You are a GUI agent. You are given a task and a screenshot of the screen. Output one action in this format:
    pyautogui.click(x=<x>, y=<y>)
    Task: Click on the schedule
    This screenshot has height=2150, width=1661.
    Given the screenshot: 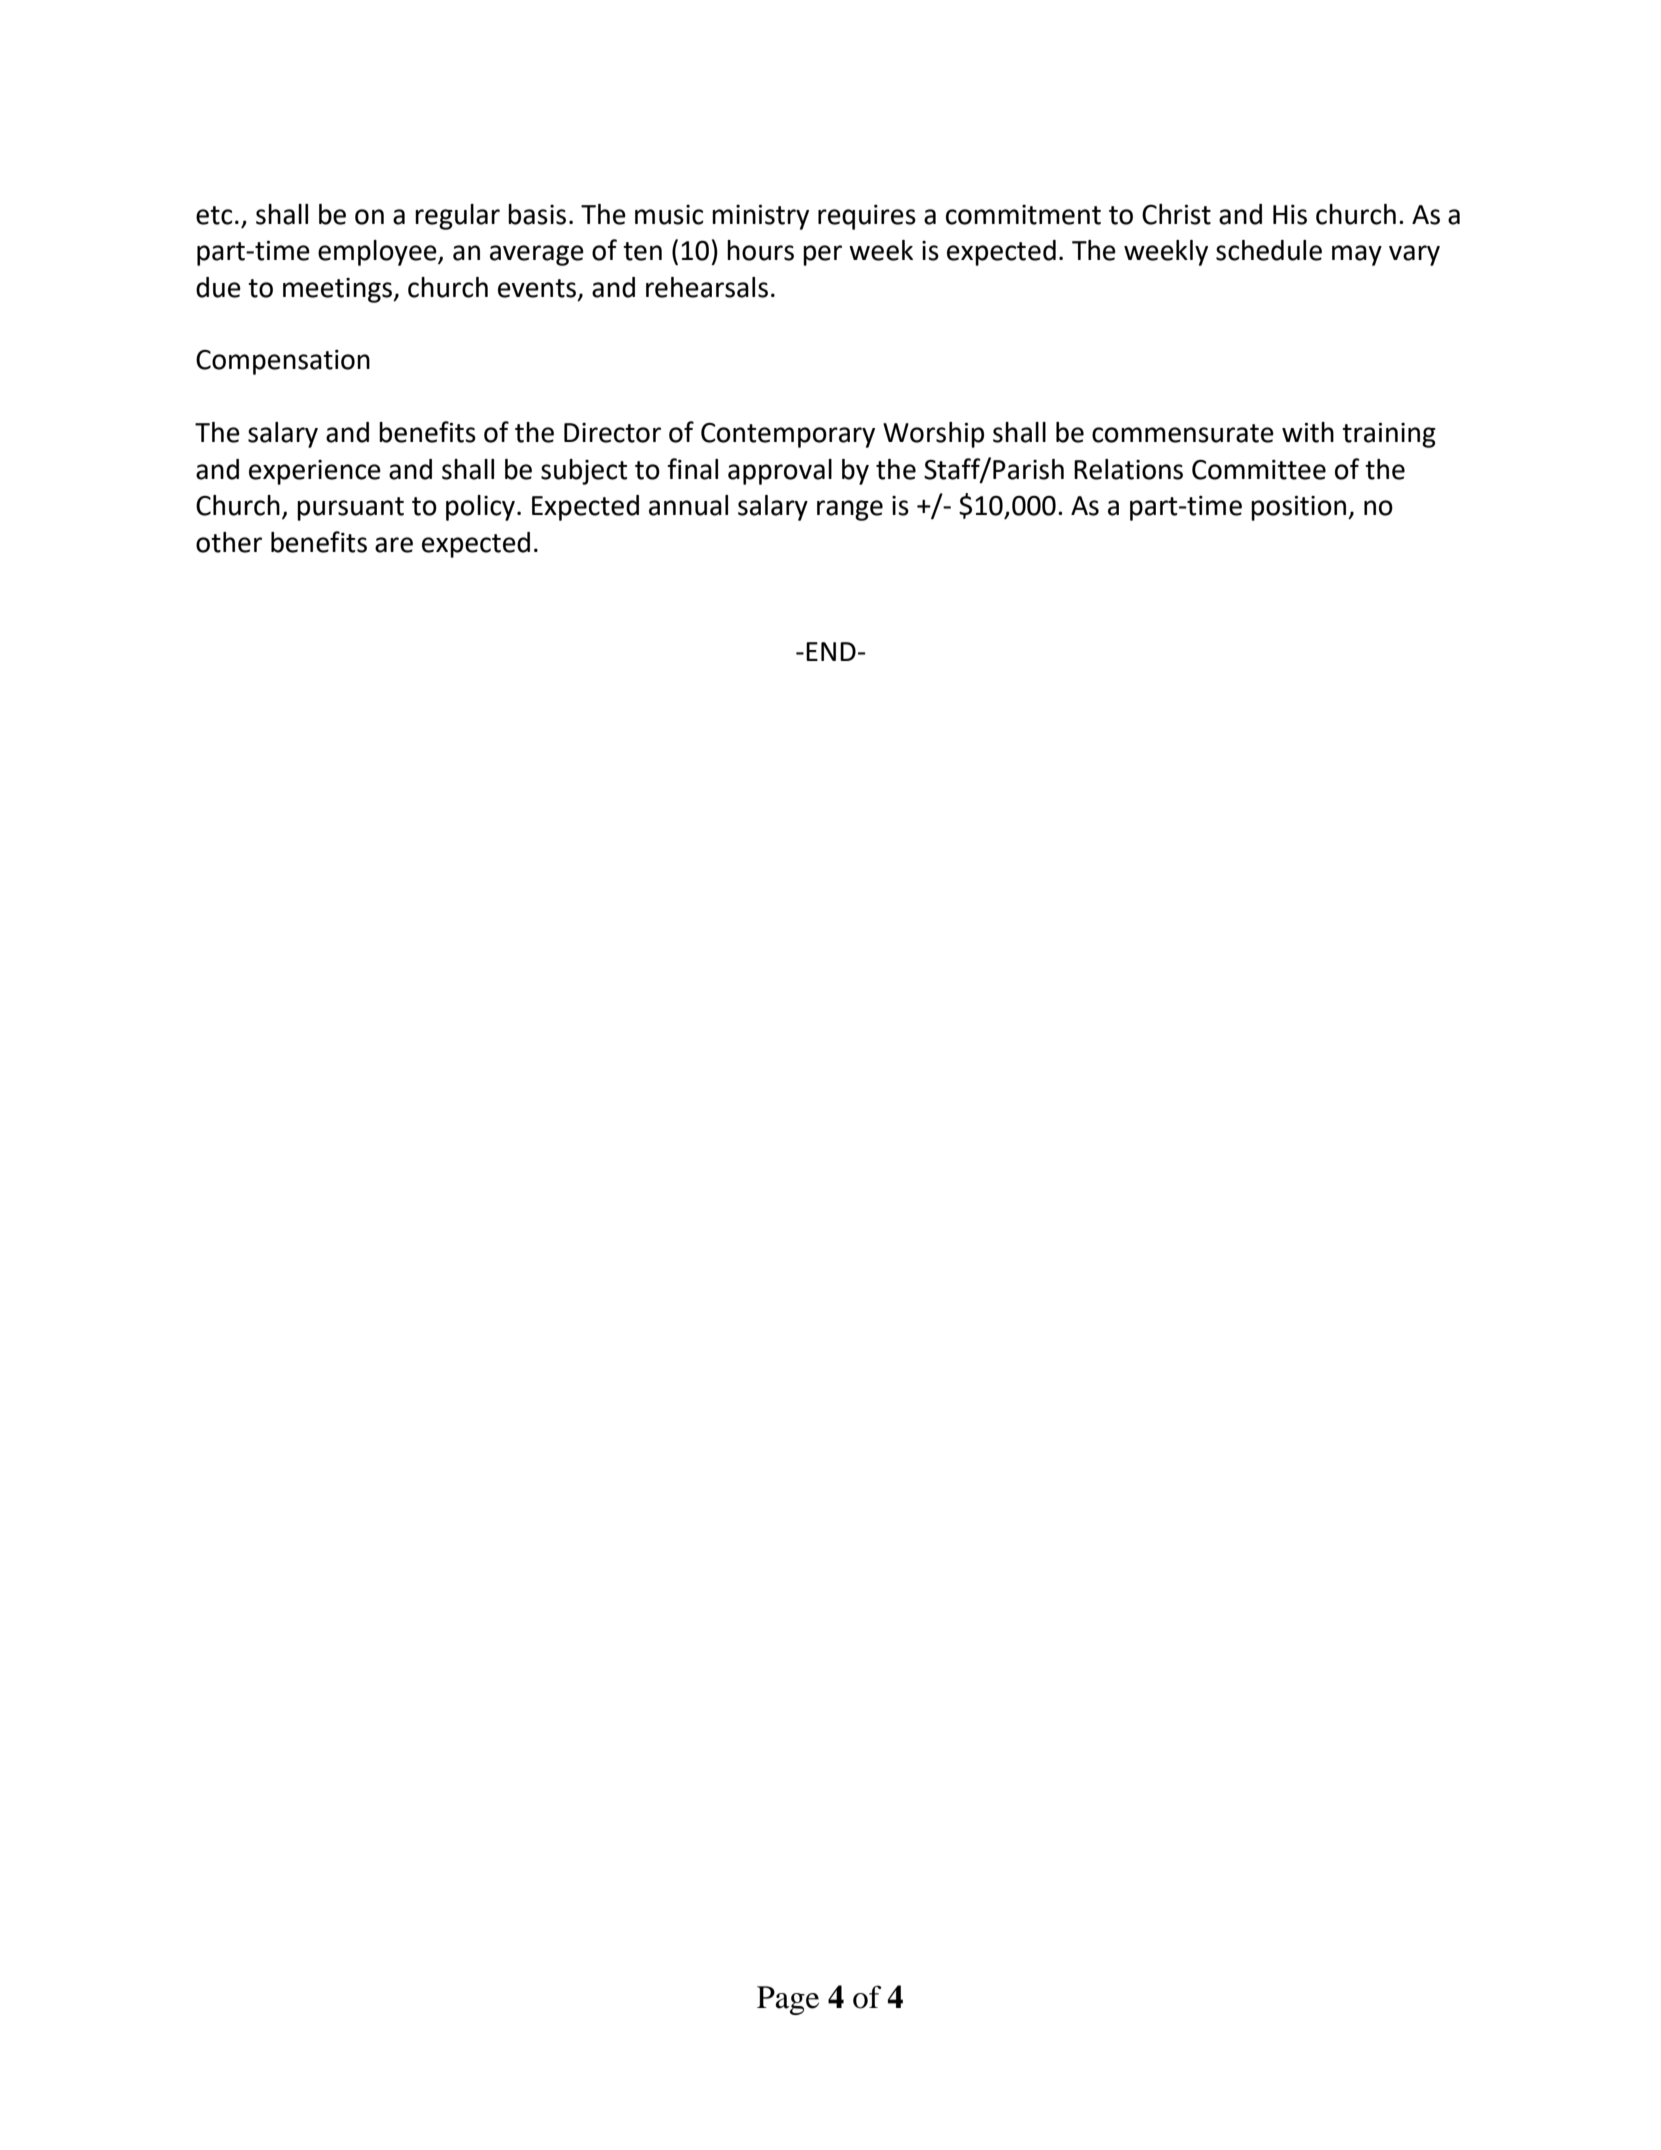 What is the action you would take?
    pyautogui.click(x=1269, y=250)
